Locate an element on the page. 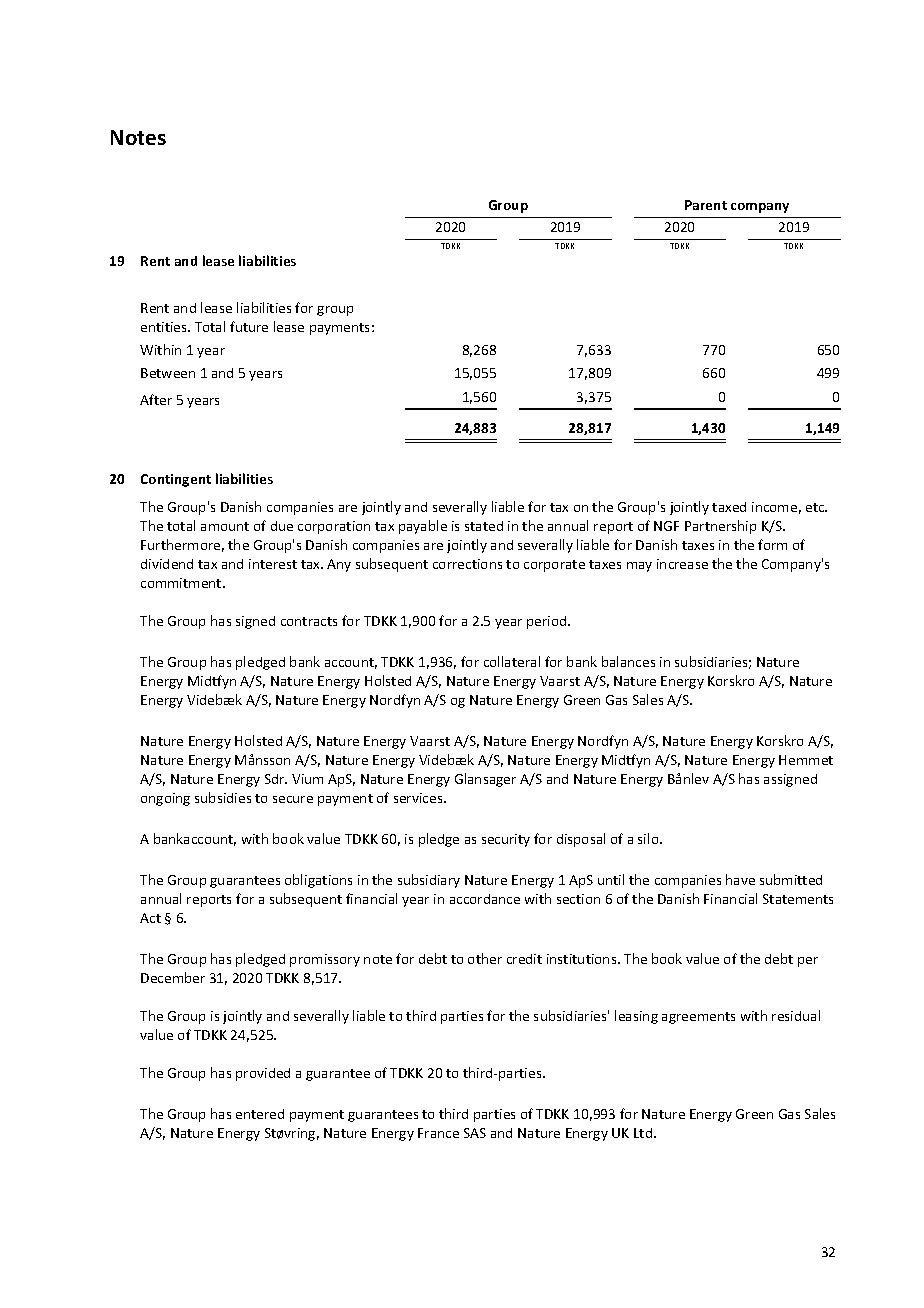  stated is located at coordinates (484, 526).
